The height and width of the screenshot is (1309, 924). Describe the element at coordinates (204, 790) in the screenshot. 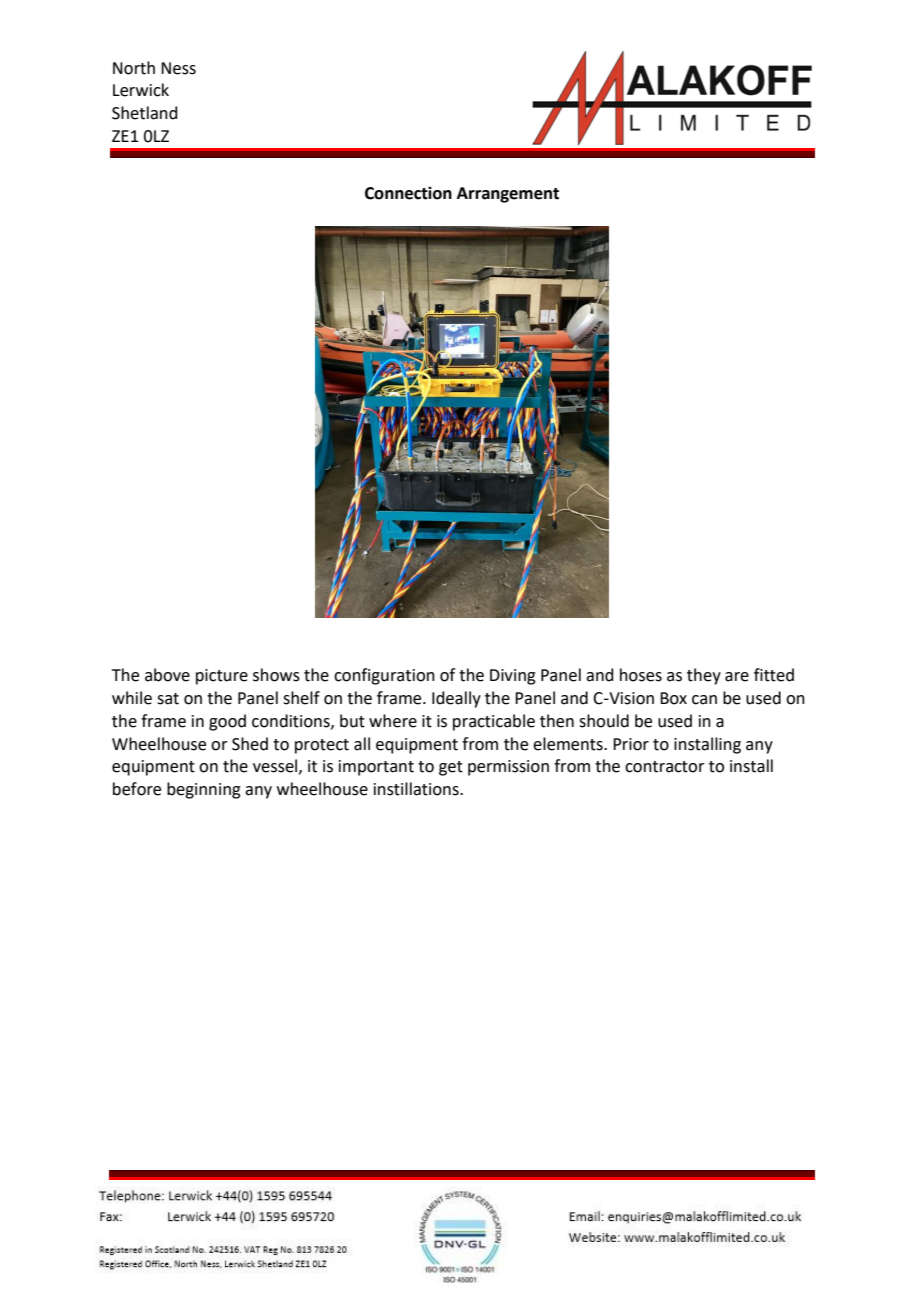

I see `beginning` at that location.
